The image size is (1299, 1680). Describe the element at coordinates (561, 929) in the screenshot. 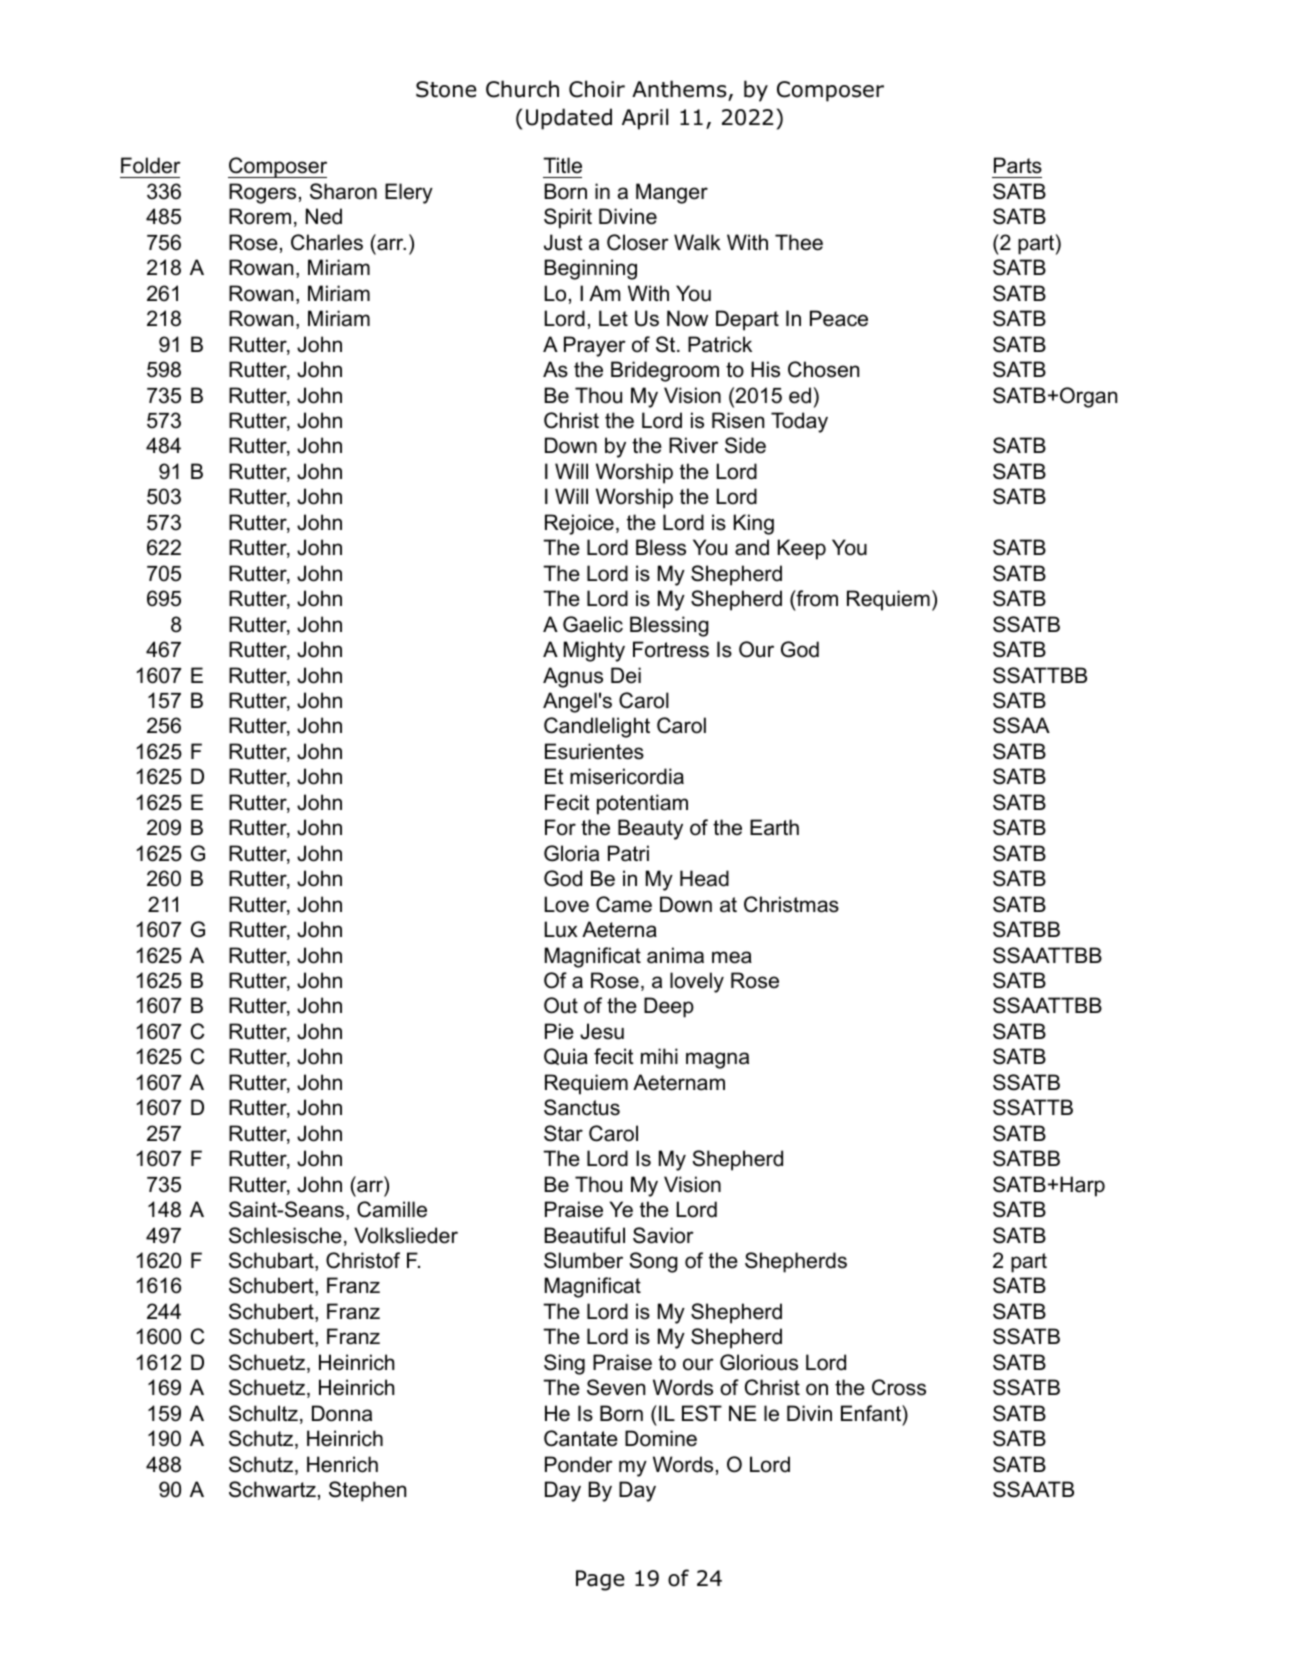

I see `Lux` at that location.
